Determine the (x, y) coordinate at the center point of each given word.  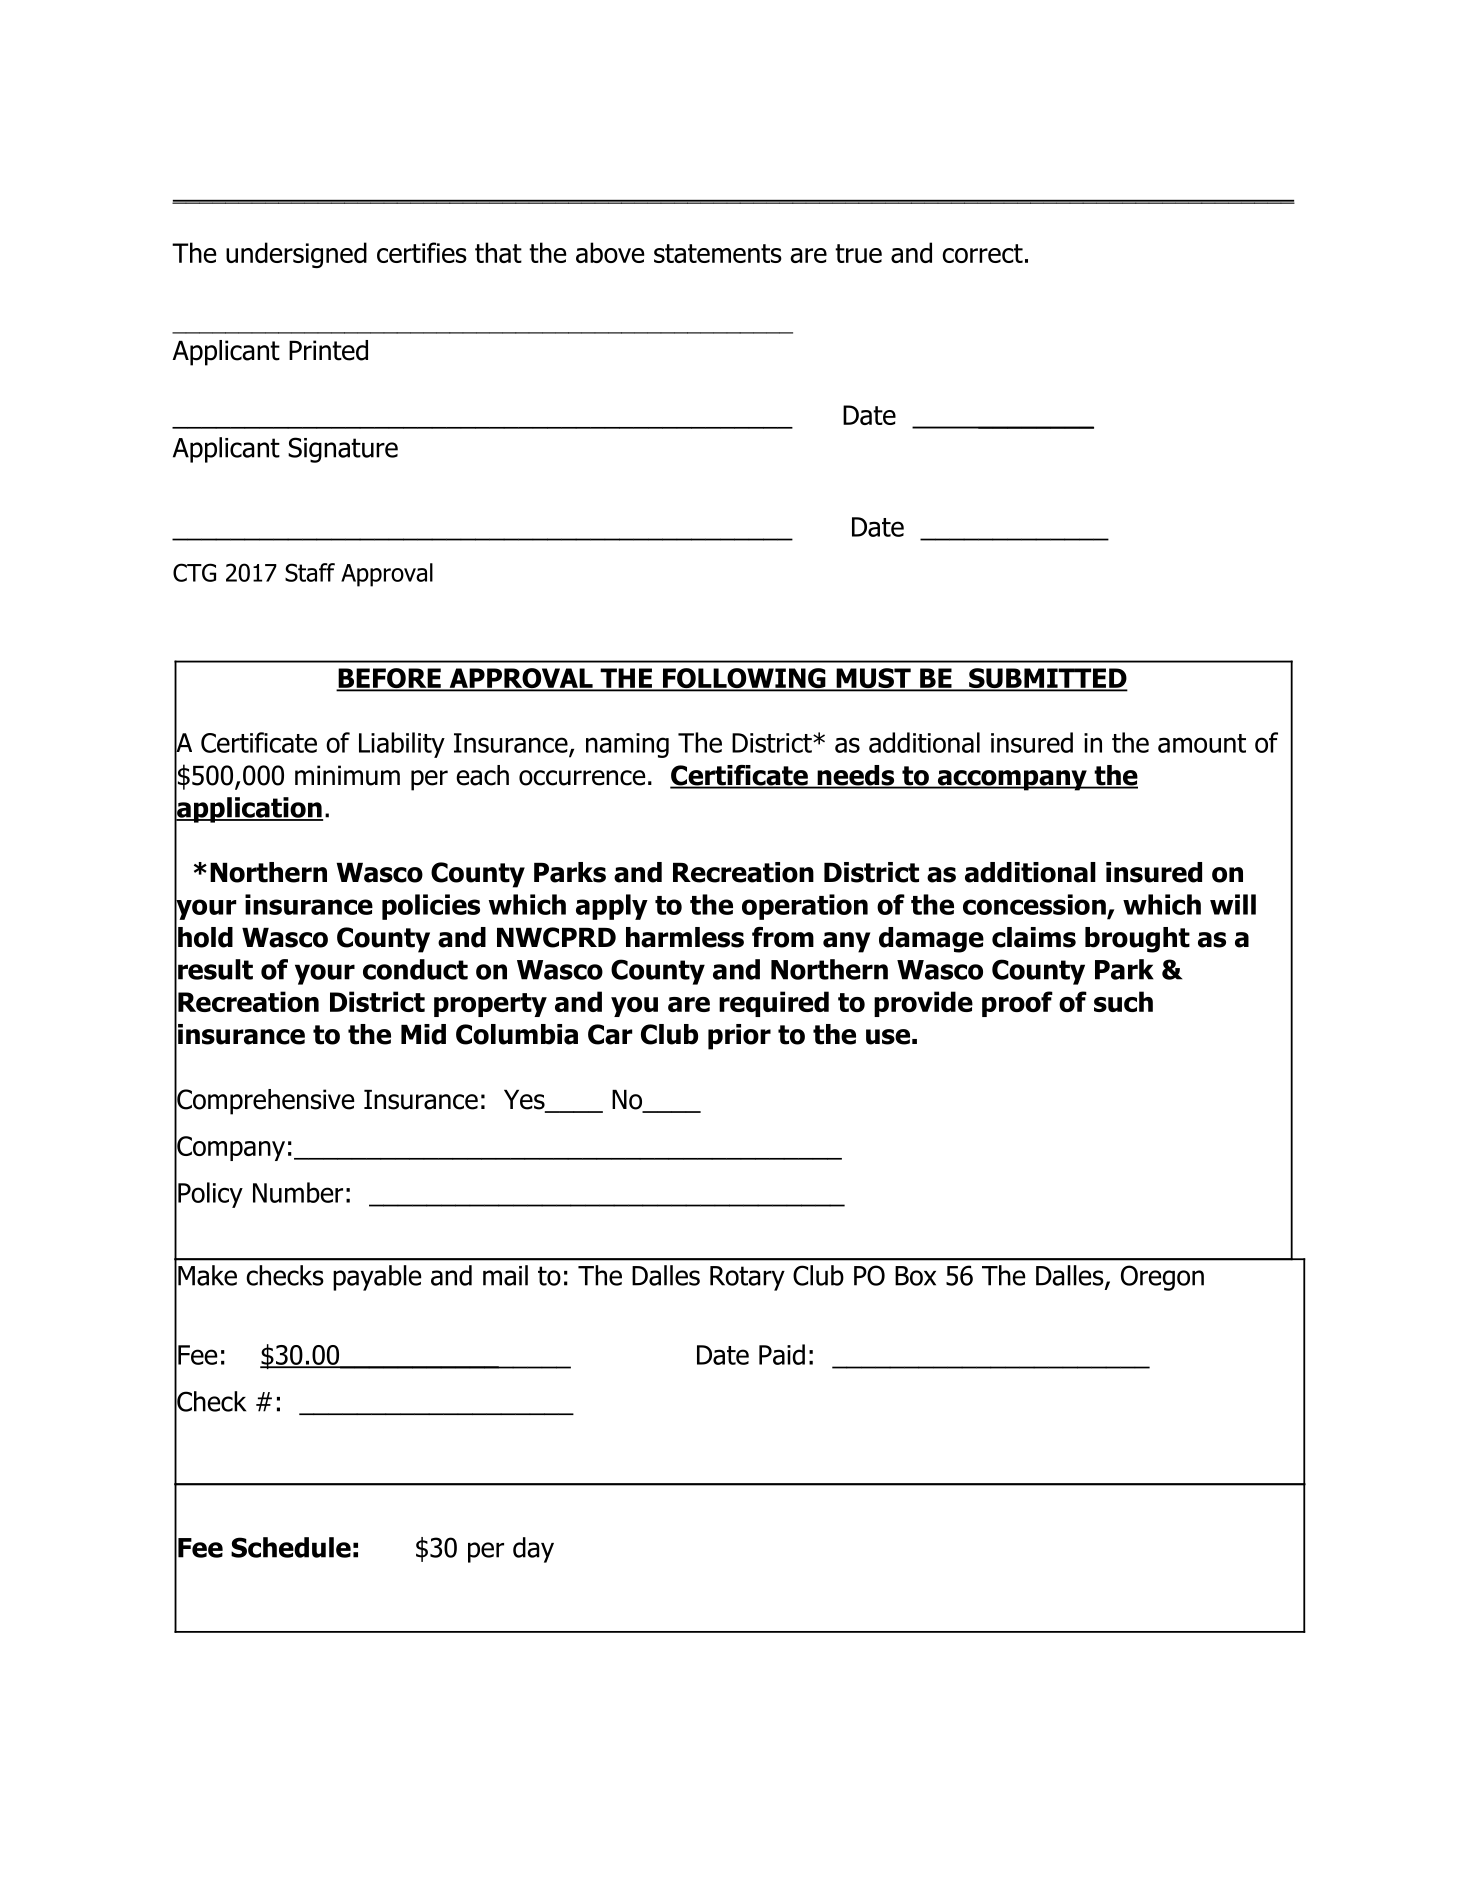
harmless (685, 937)
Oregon (1162, 1278)
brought (1137, 940)
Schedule (291, 1547)
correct (982, 253)
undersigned (296, 255)
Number (298, 1192)
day (533, 1550)
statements (718, 253)
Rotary (747, 1278)
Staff (310, 572)
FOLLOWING (744, 679)
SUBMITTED (1047, 679)
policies (431, 907)
